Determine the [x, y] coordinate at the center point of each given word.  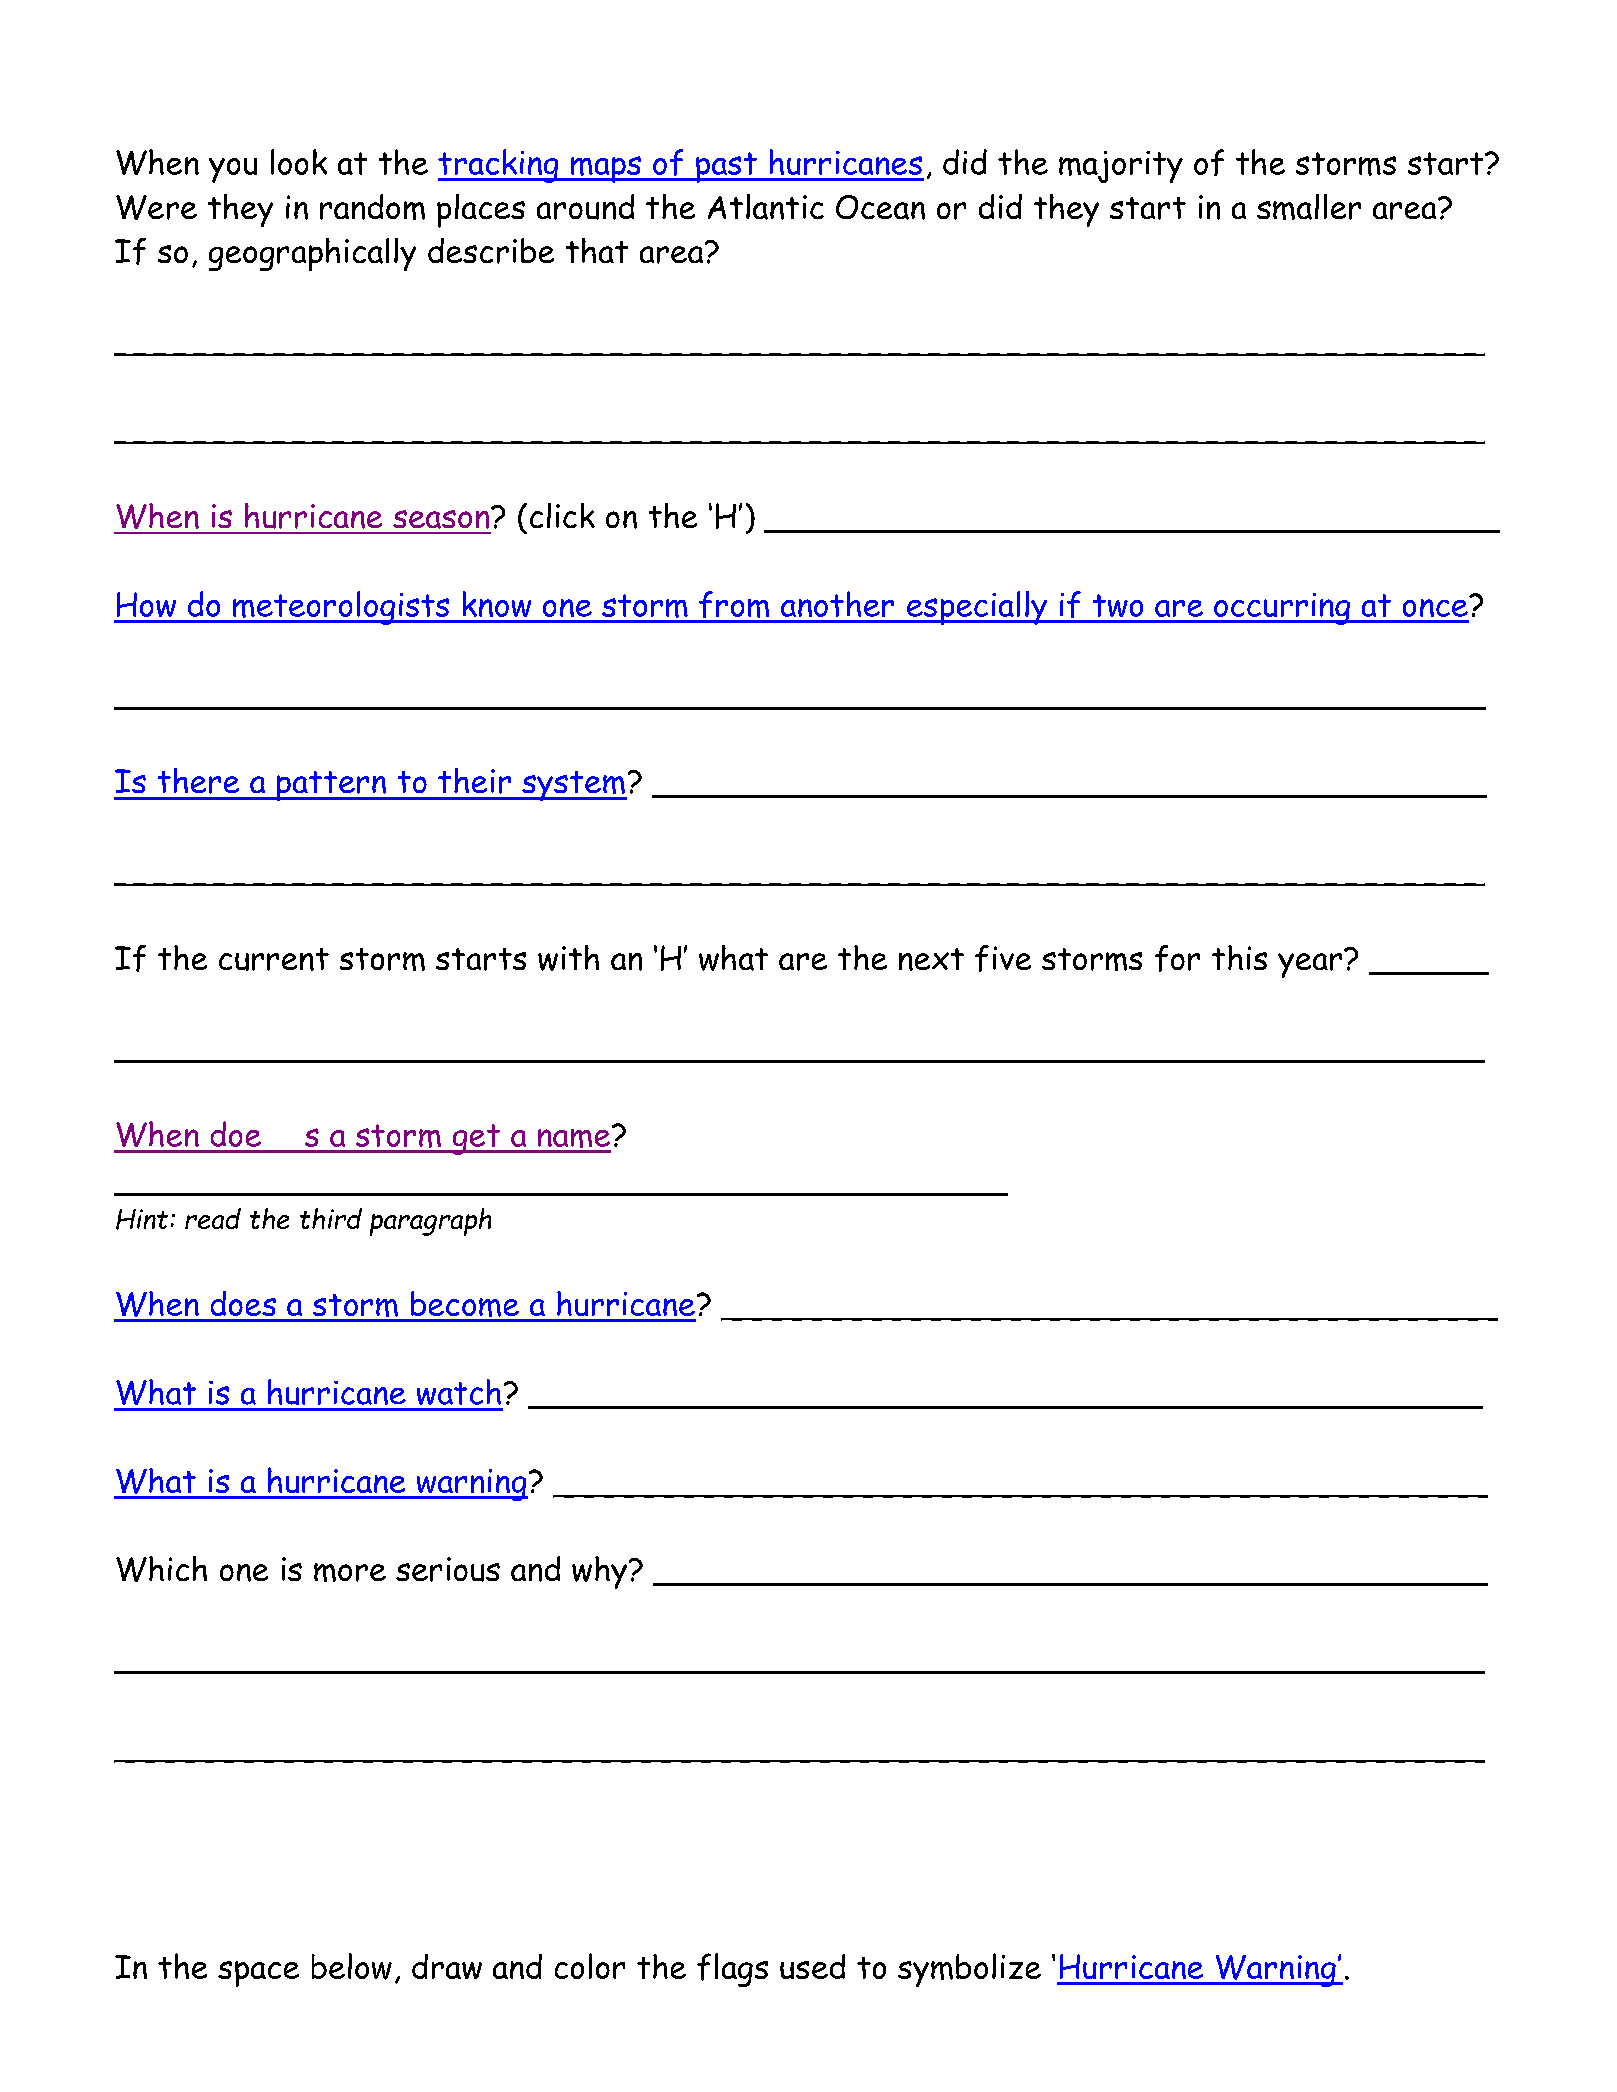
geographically [312, 254]
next [931, 959]
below [352, 1966]
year [1310, 965]
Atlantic [766, 207]
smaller [1309, 207]
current [274, 959]
